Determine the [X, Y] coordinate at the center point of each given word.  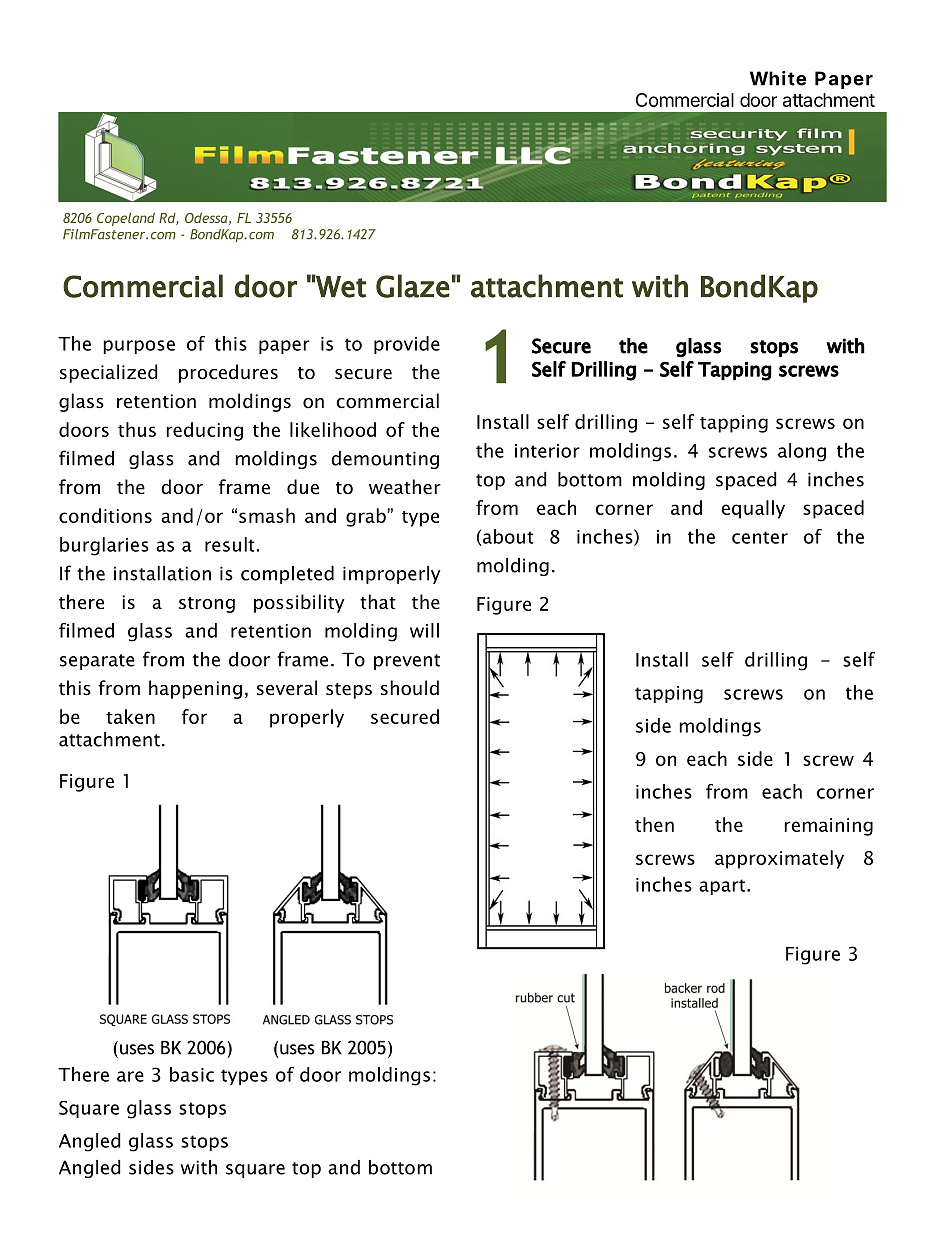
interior [547, 451]
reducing [204, 431]
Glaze [413, 286]
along [802, 452]
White [778, 78]
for [194, 716]
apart [722, 887]
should [410, 688]
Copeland [126, 219]
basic [192, 1074]
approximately [779, 859]
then [654, 824]
